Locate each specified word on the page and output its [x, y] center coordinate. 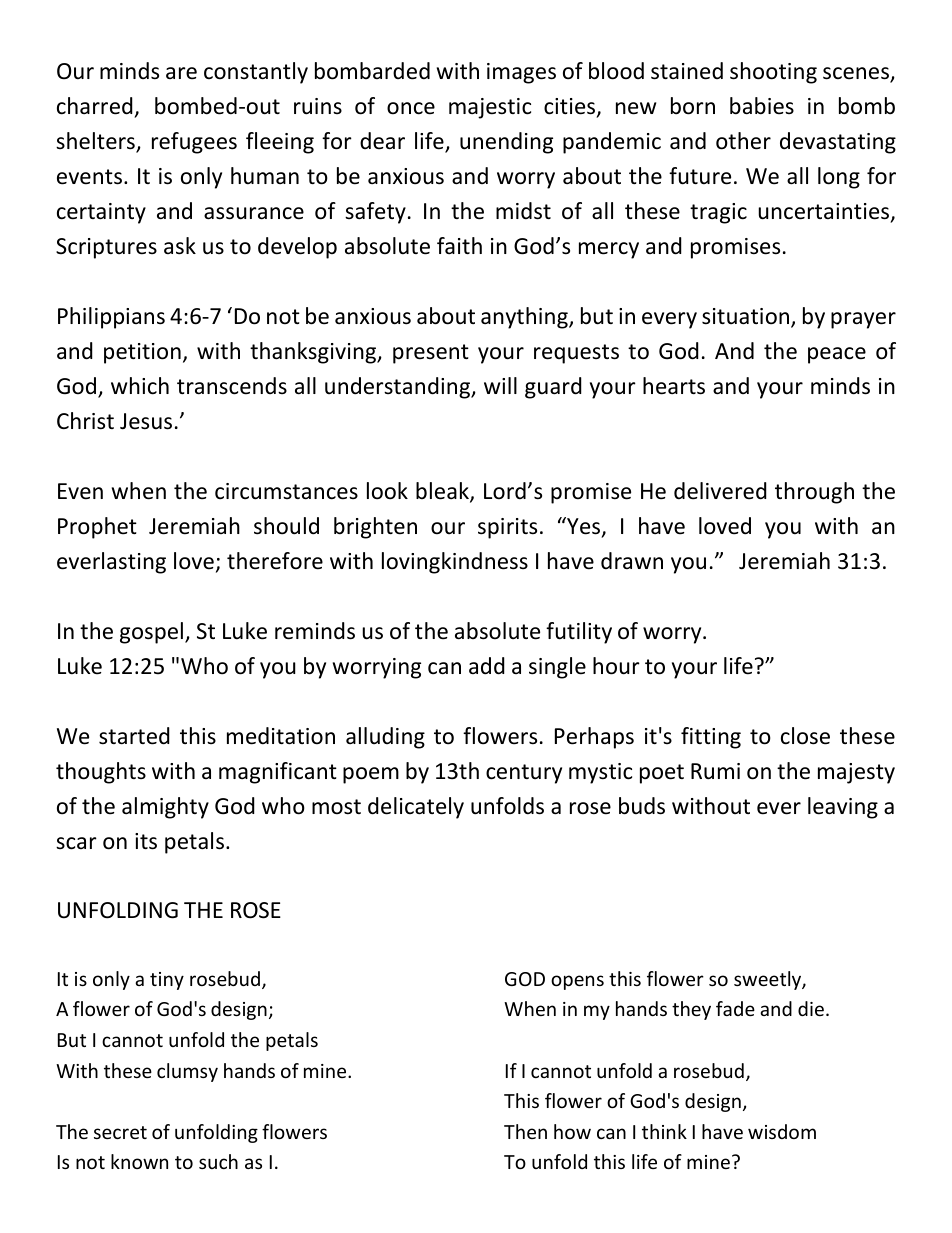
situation [747, 317]
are [181, 73]
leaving [843, 808]
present [431, 354]
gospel [153, 633]
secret [120, 1132]
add [487, 666]
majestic [490, 108]
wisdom [782, 1131]
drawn [632, 561]
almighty [165, 808]
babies [762, 106]
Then [525, 1131]
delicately [416, 808]
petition [142, 353]
